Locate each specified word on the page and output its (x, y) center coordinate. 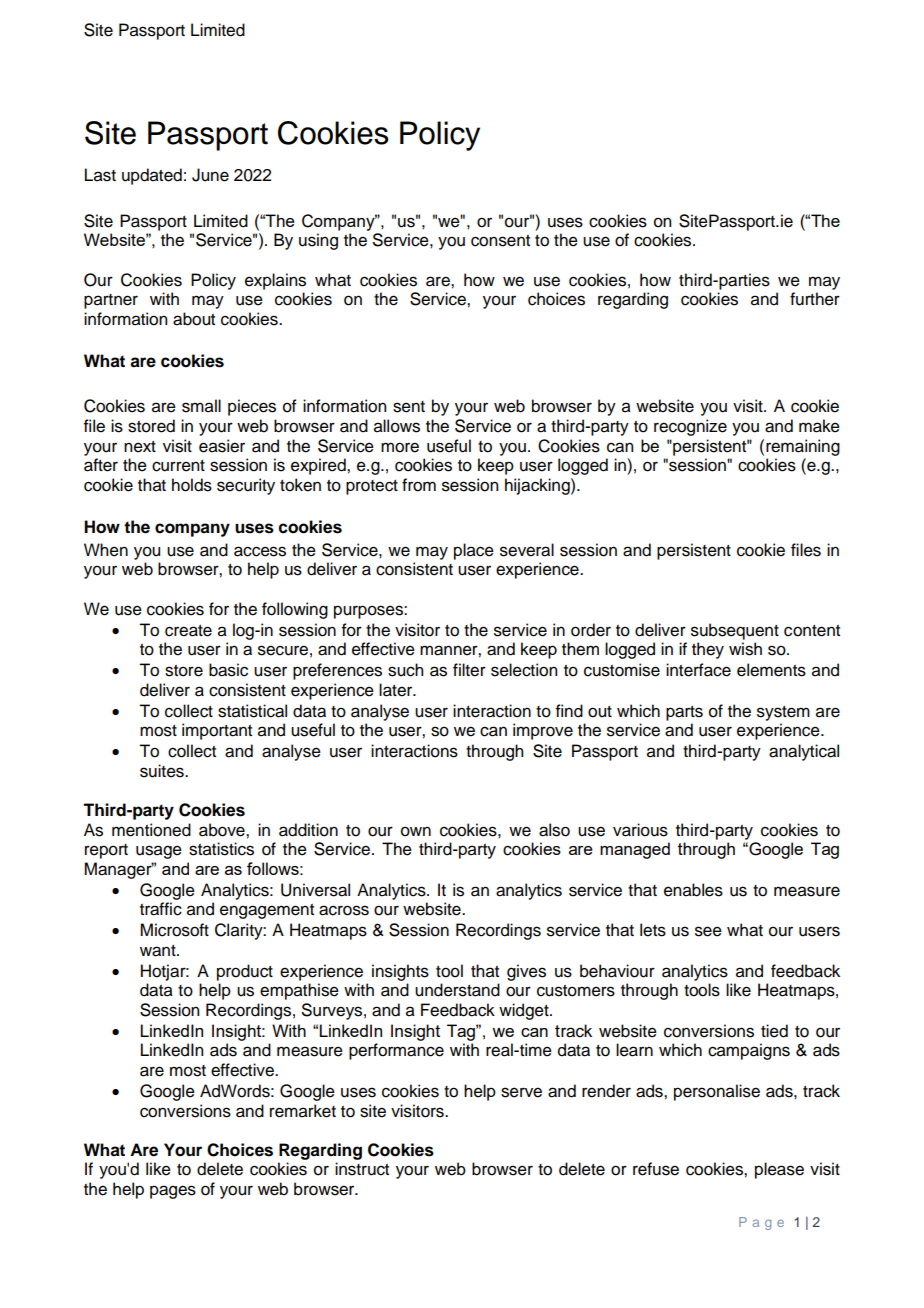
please (779, 1170)
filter (469, 670)
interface (698, 670)
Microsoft (174, 930)
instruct (362, 1169)
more (400, 447)
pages (173, 1192)
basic (228, 670)
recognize (690, 427)
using (318, 241)
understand (457, 990)
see (708, 931)
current (178, 466)
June (210, 175)
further (815, 299)
